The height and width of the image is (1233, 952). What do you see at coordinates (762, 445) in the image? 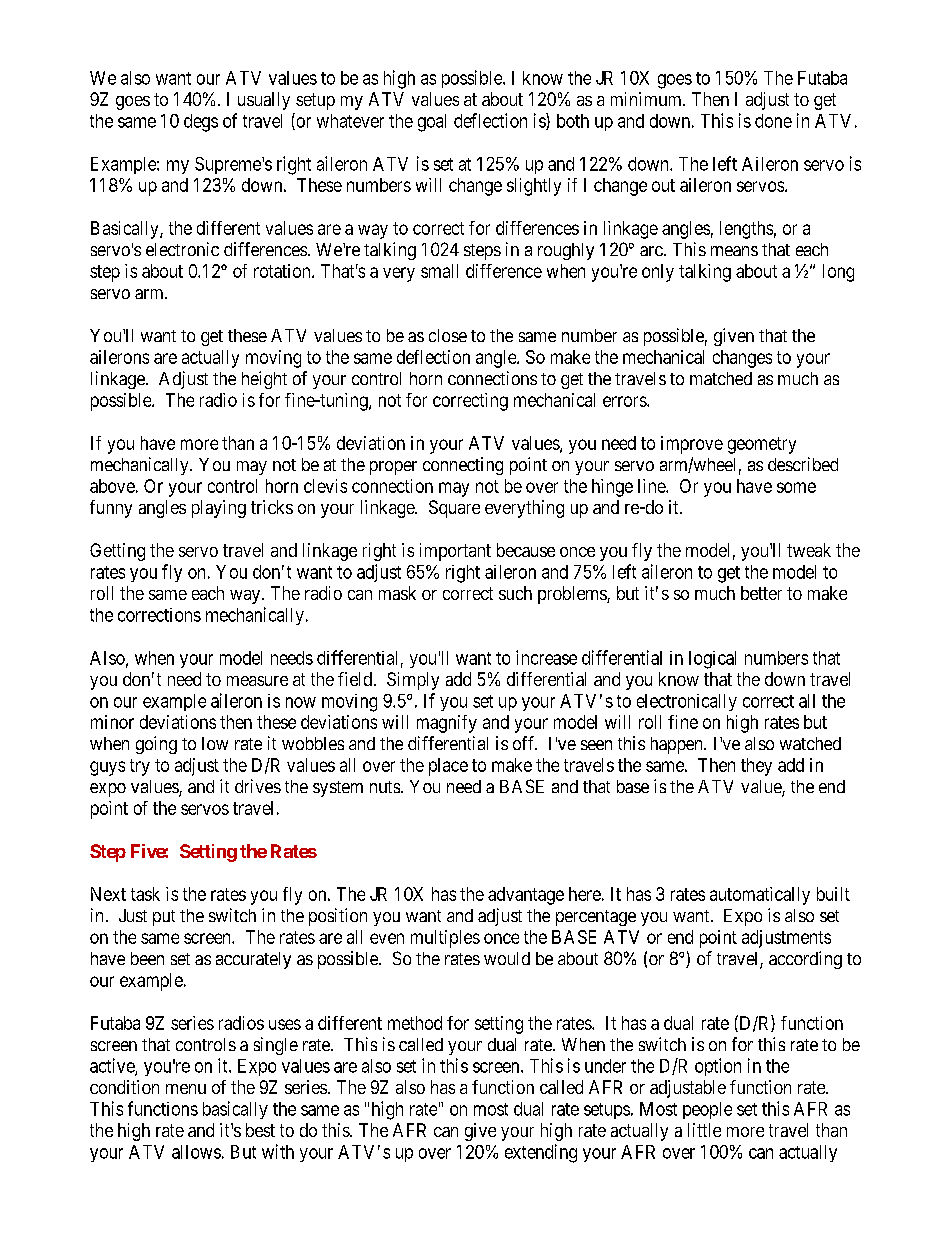
I see `geometry` at bounding box center [762, 445].
